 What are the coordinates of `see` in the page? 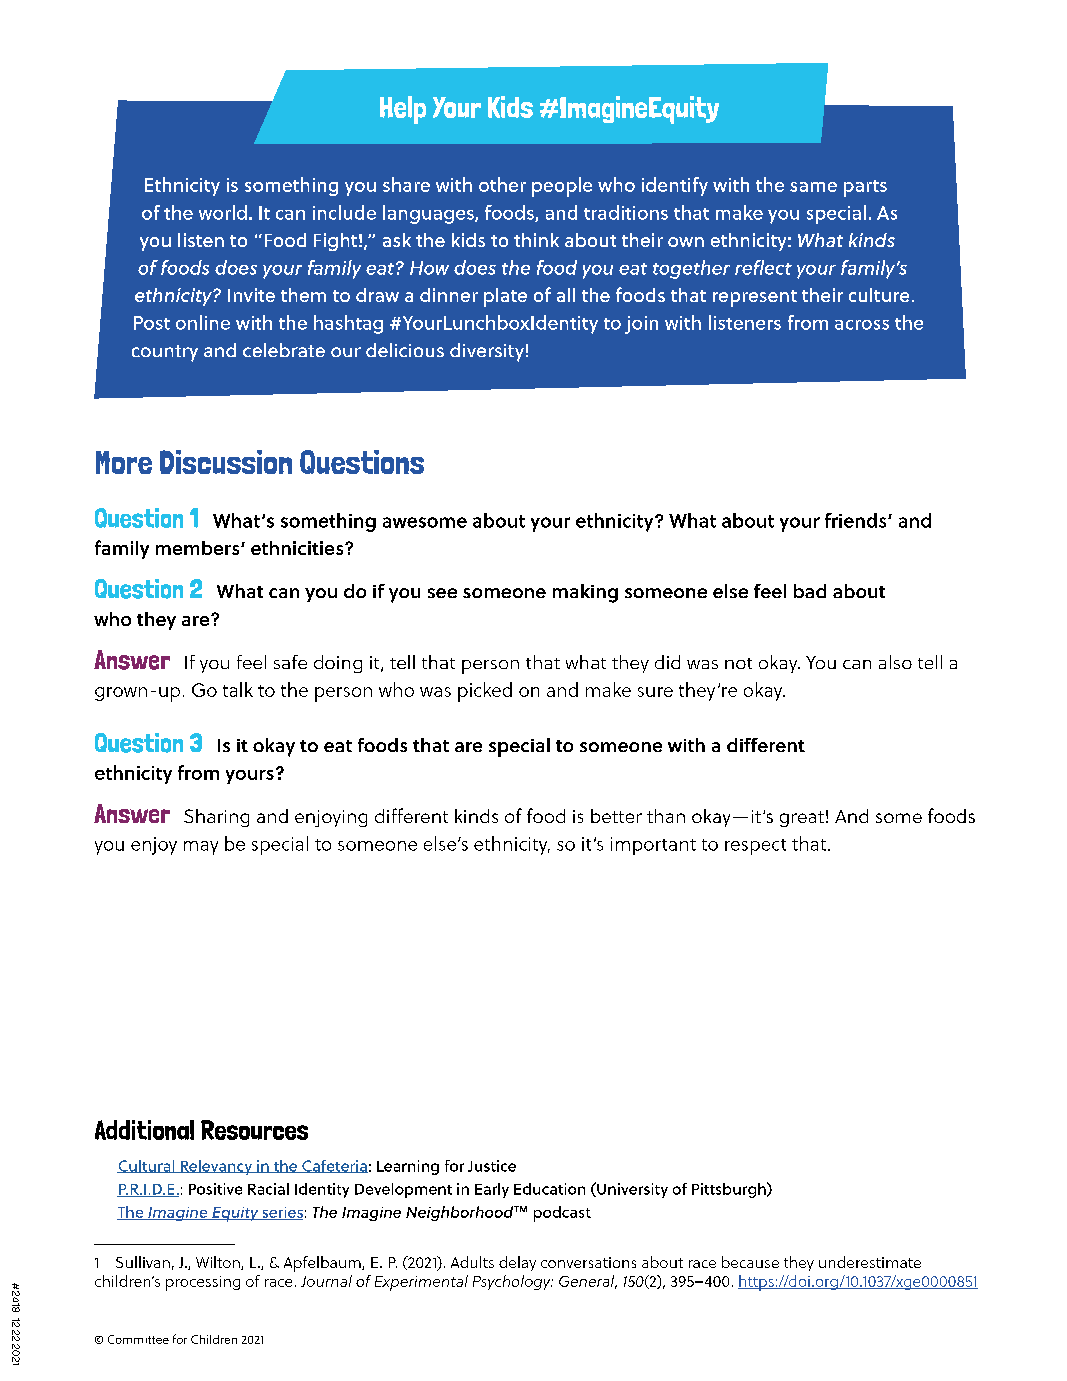 It's located at (442, 593).
